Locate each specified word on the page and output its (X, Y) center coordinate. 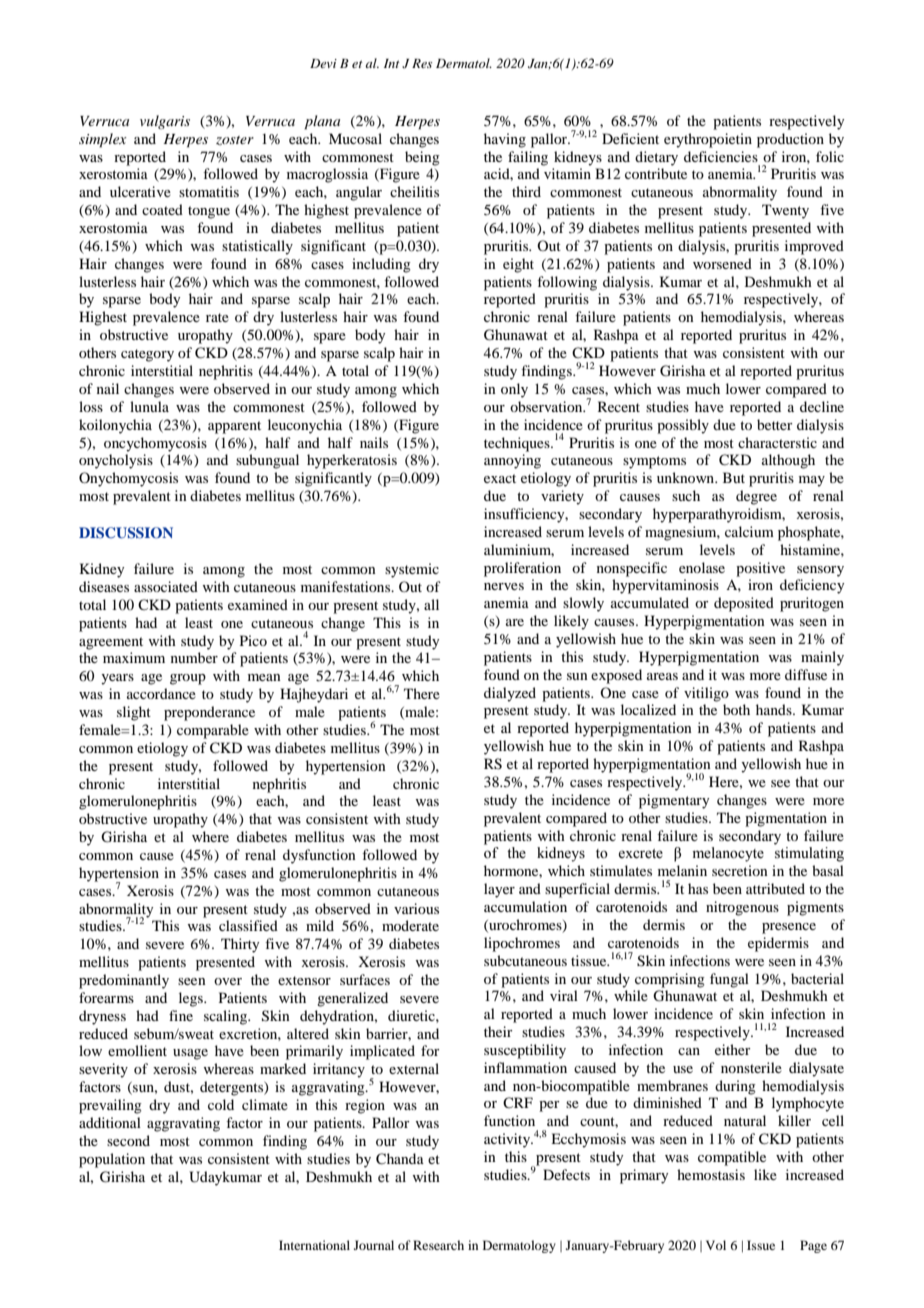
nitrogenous (742, 908)
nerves (504, 586)
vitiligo (706, 694)
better (775, 424)
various (416, 908)
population (112, 1160)
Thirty (240, 945)
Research (438, 1245)
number (194, 657)
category (147, 355)
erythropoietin (708, 140)
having (505, 140)
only (514, 390)
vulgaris (165, 122)
